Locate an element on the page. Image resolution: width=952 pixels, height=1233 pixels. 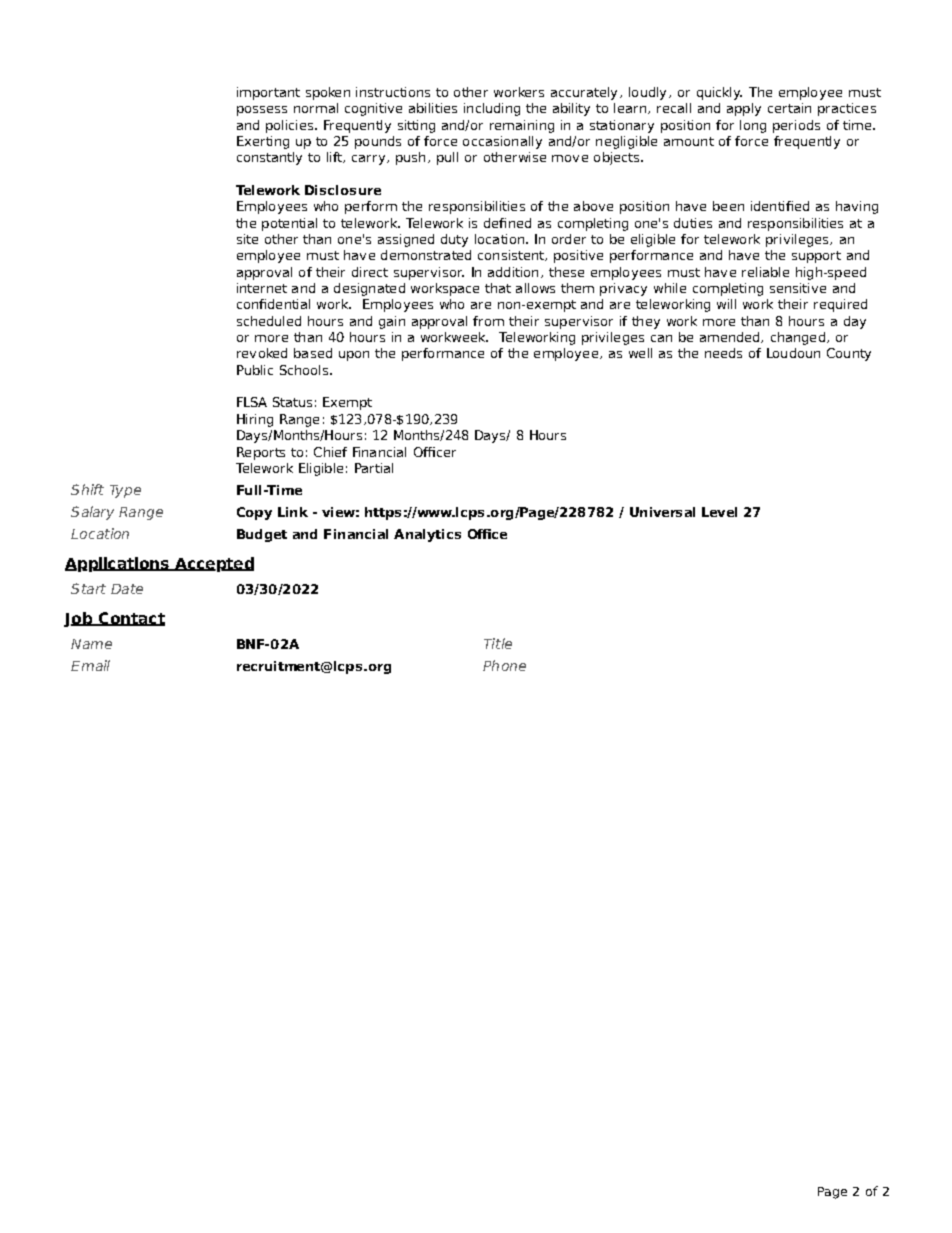
possess is located at coordinates (262, 111).
